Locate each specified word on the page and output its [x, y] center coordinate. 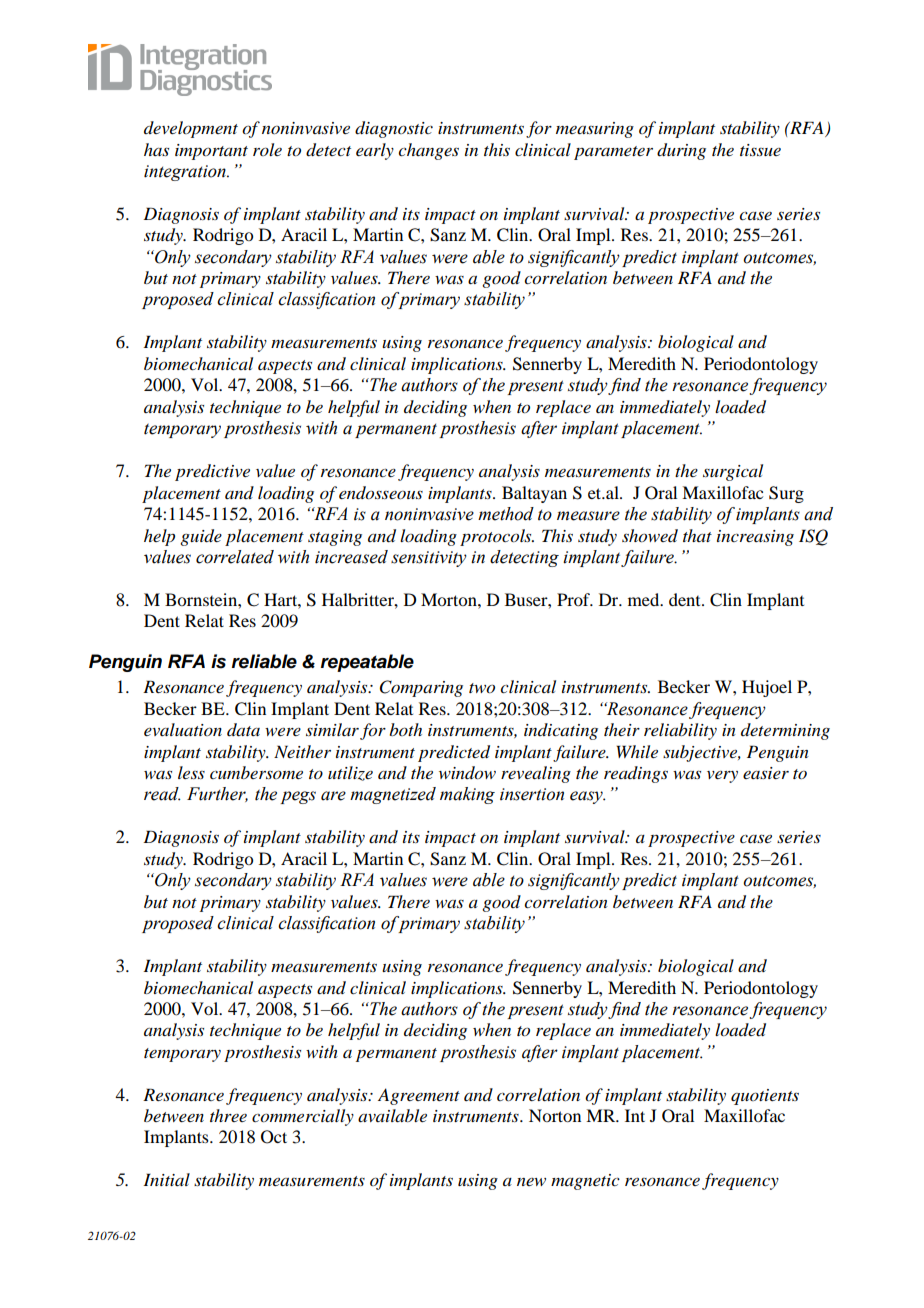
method [506, 514]
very [722, 777]
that [697, 535]
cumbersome [256, 772]
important [211, 152]
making [467, 795]
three [228, 1115]
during [681, 151]
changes [428, 151]
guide [201, 537]
